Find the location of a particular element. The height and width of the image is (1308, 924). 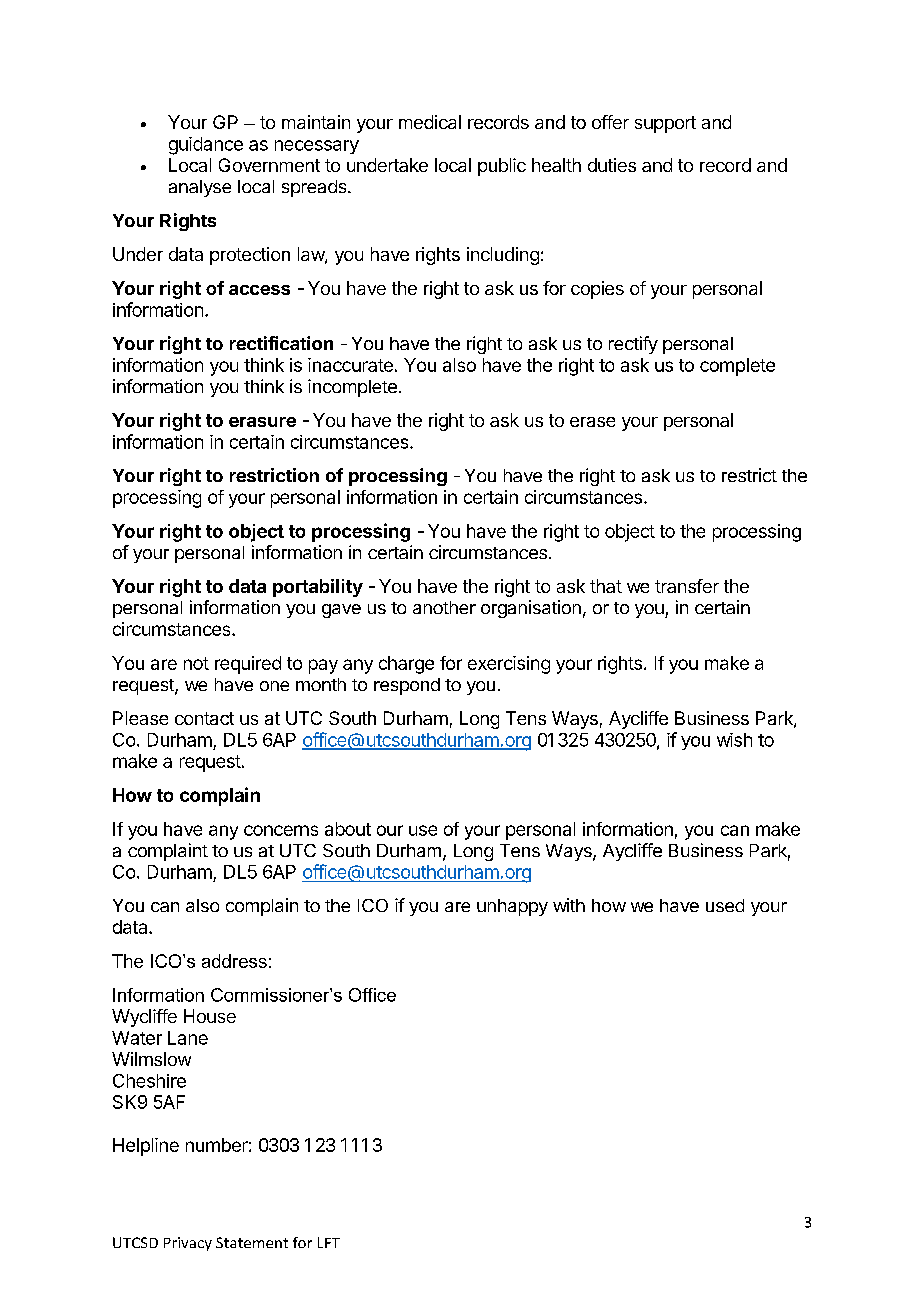

contact is located at coordinates (204, 718).
